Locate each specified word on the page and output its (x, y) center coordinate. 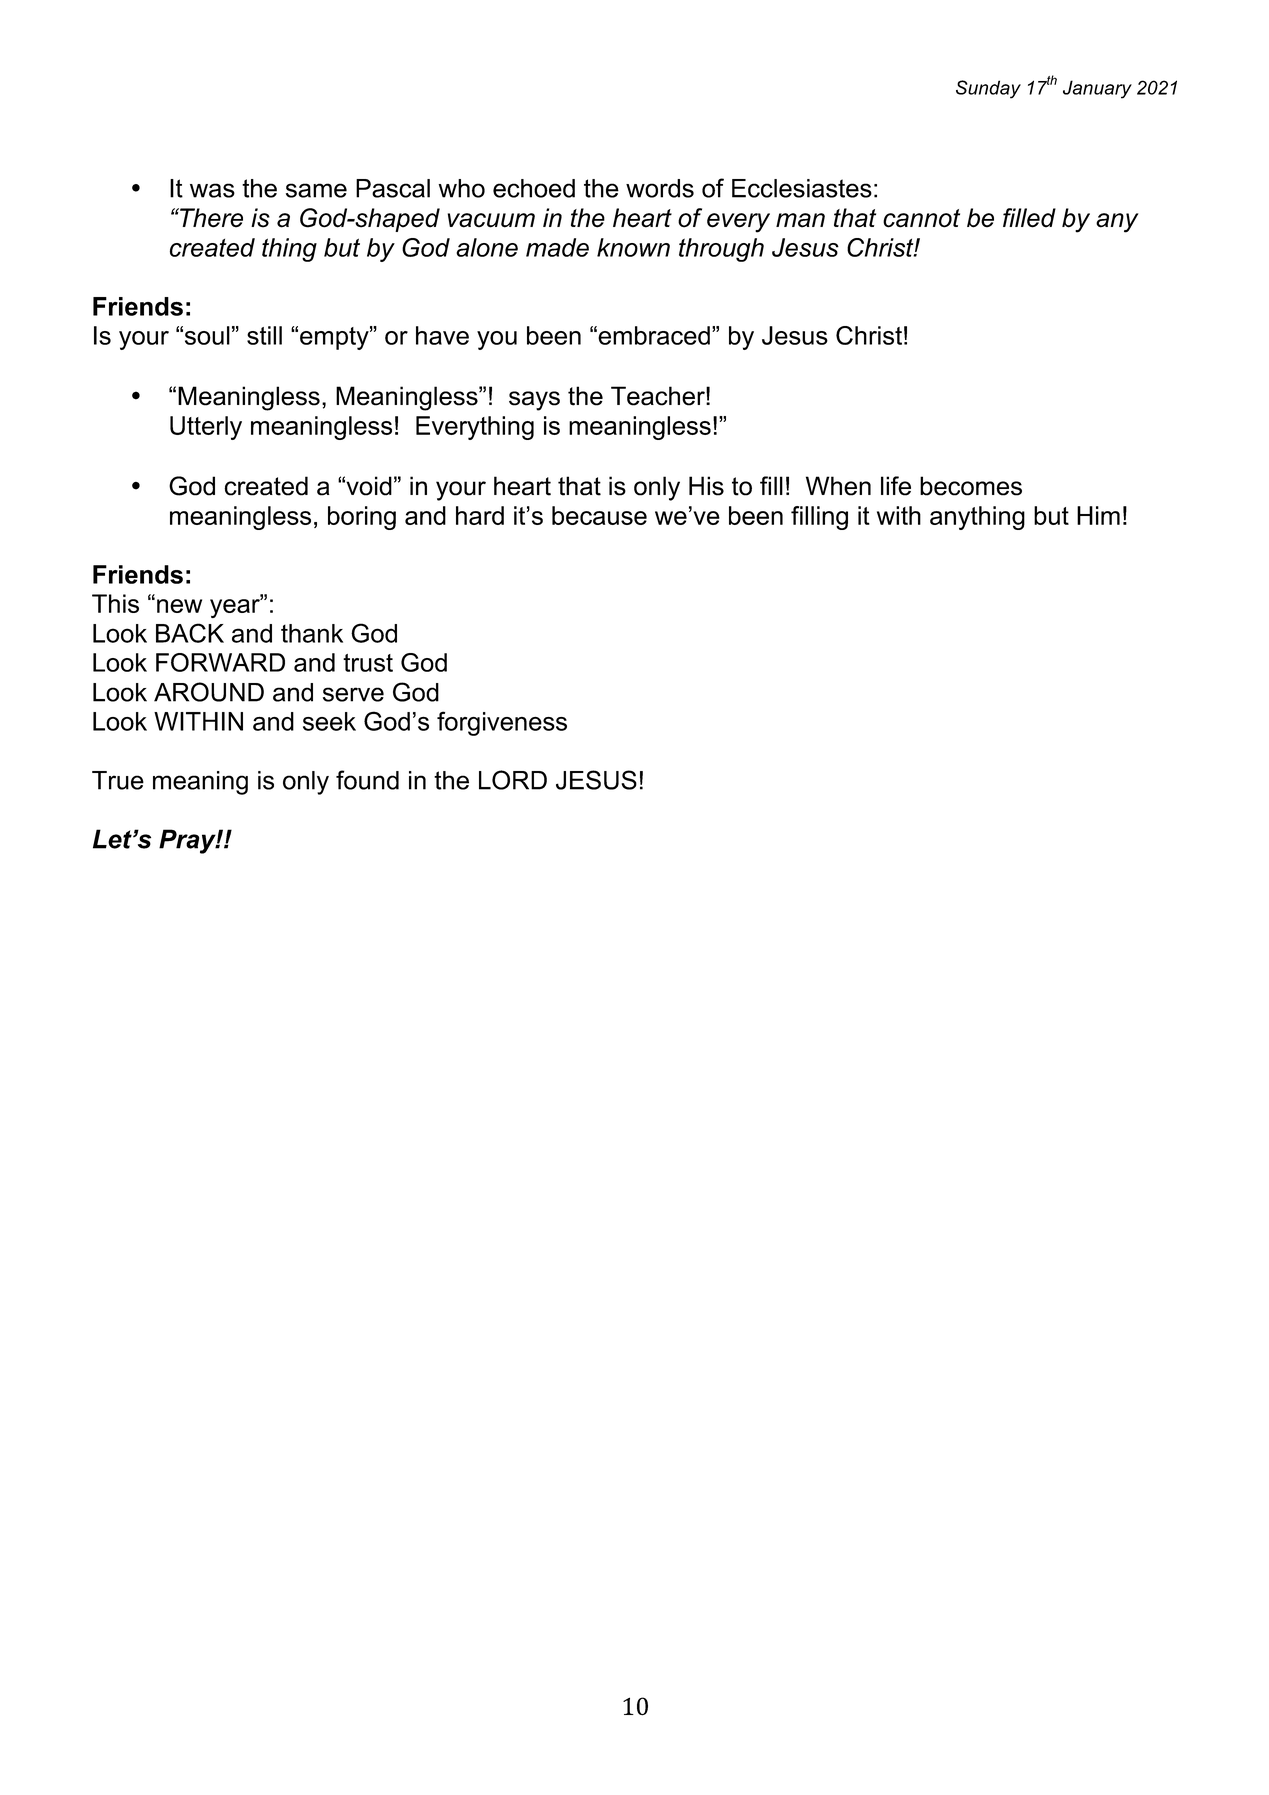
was (212, 190)
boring (362, 518)
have (442, 335)
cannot (921, 218)
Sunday (988, 89)
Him (1098, 515)
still (264, 335)
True (118, 780)
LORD (513, 780)
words (660, 188)
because (599, 515)
